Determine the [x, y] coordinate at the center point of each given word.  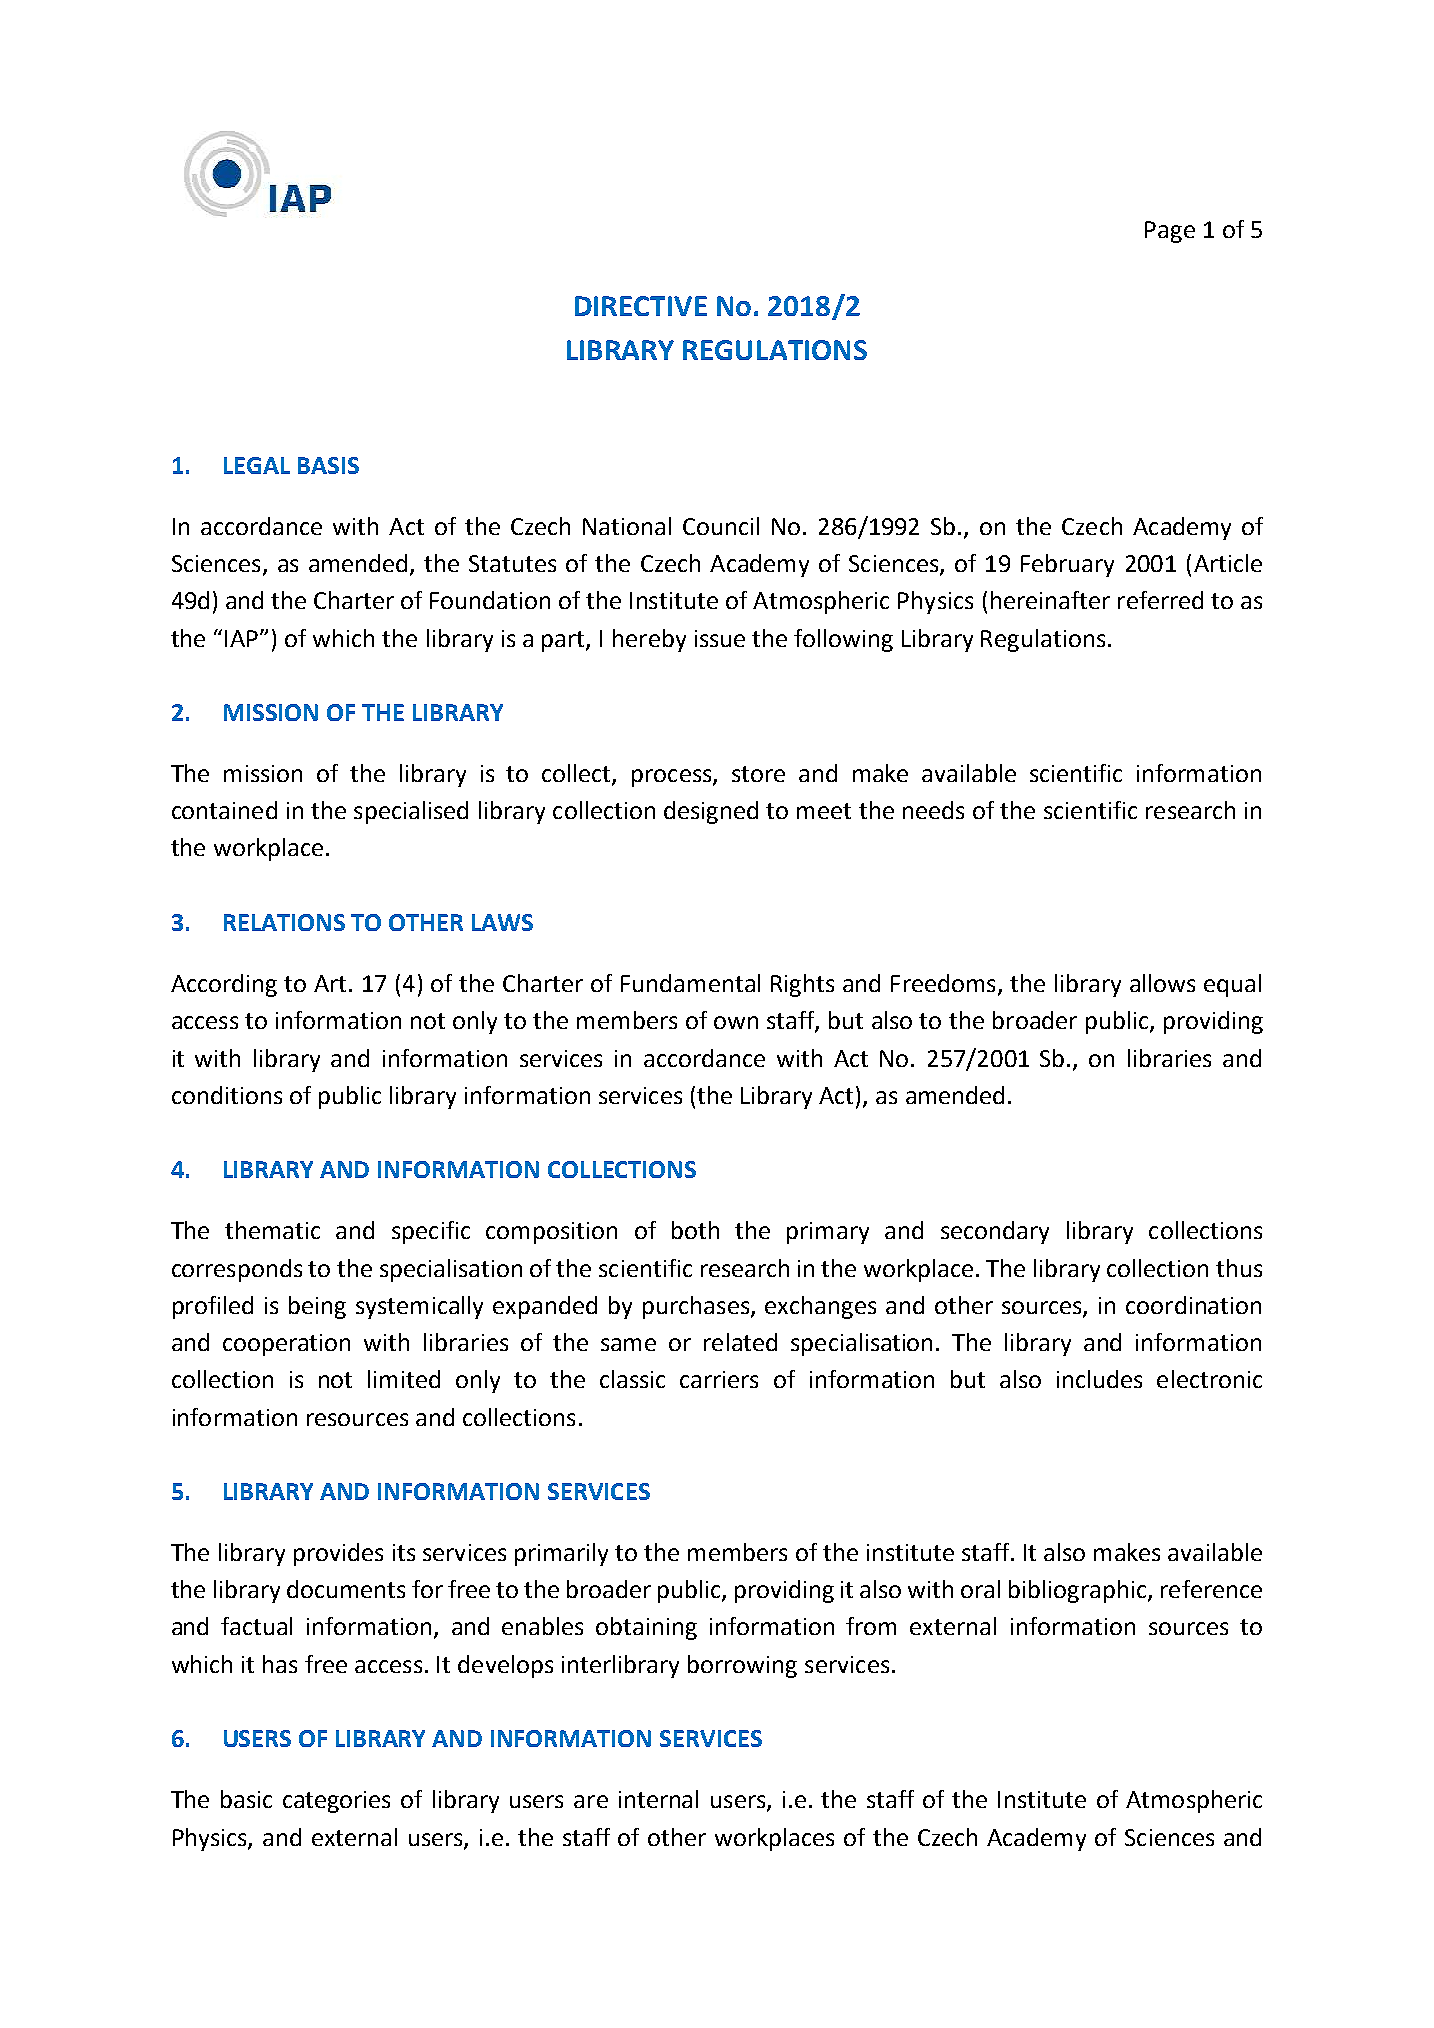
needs [933, 810]
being [317, 1307]
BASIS [328, 465]
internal [658, 1799]
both [695, 1230]
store [758, 774]
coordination [1193, 1305]
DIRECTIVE [641, 306]
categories [336, 1802]
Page [1170, 232]
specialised [411, 812]
